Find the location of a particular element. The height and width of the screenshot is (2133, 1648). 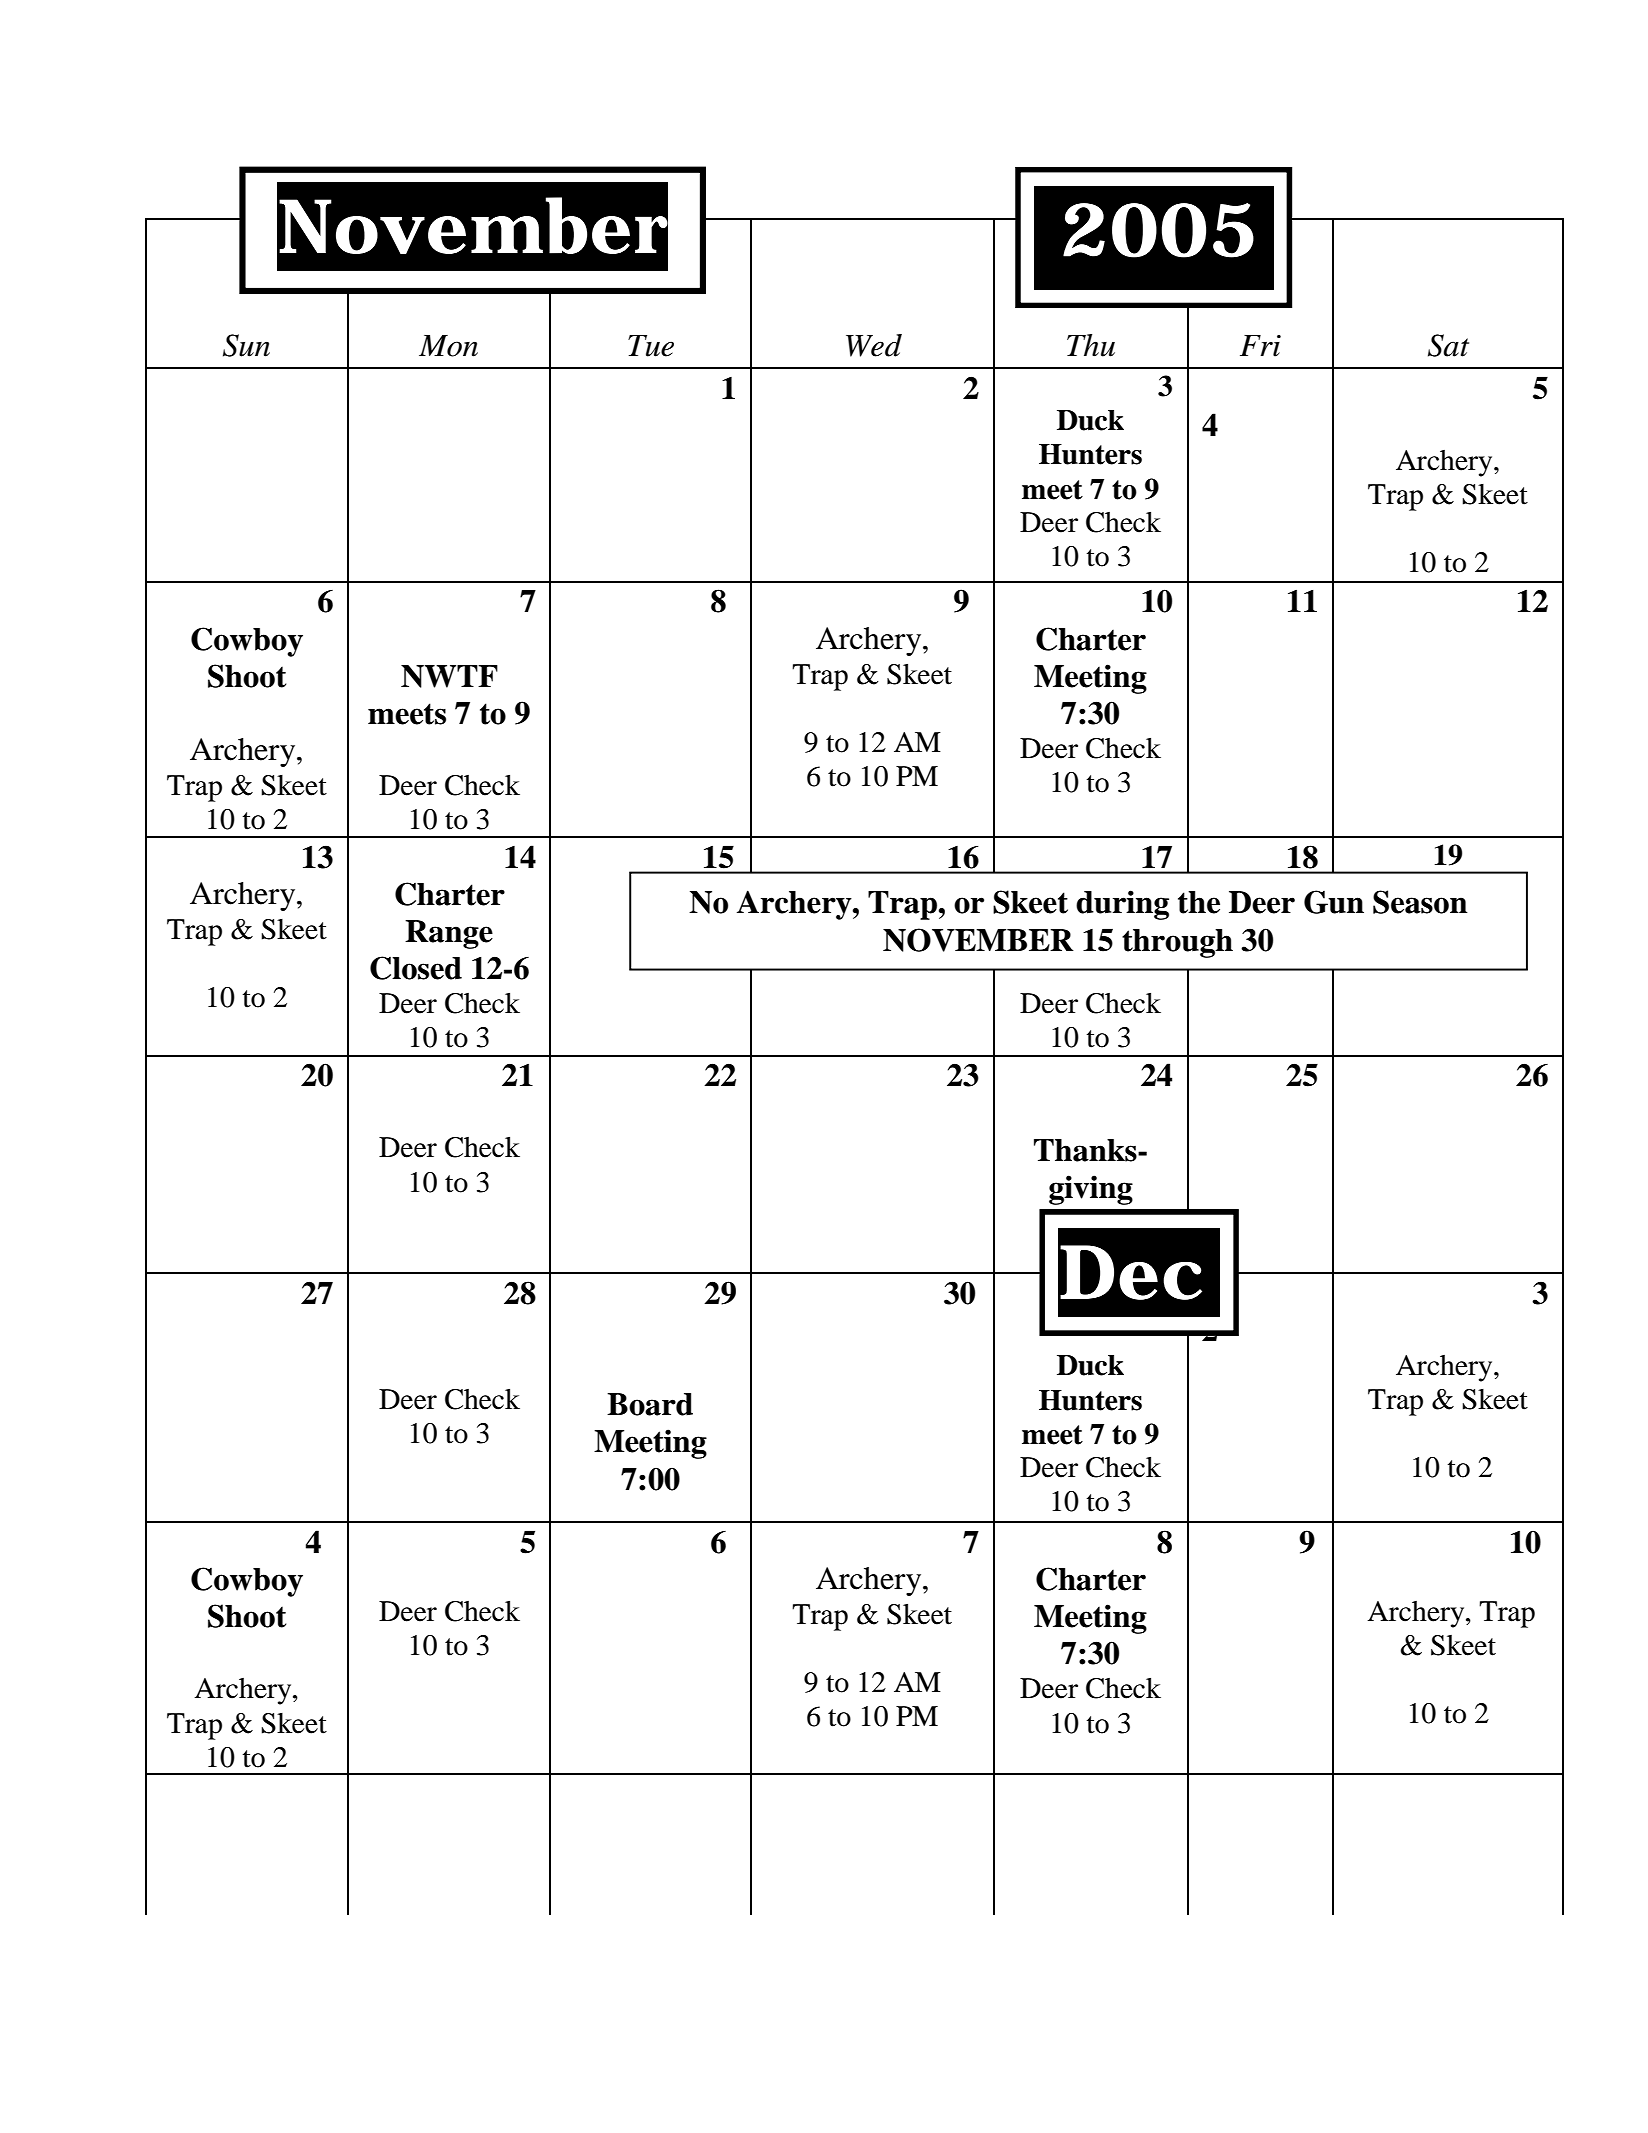

Wed is located at coordinates (874, 345).
